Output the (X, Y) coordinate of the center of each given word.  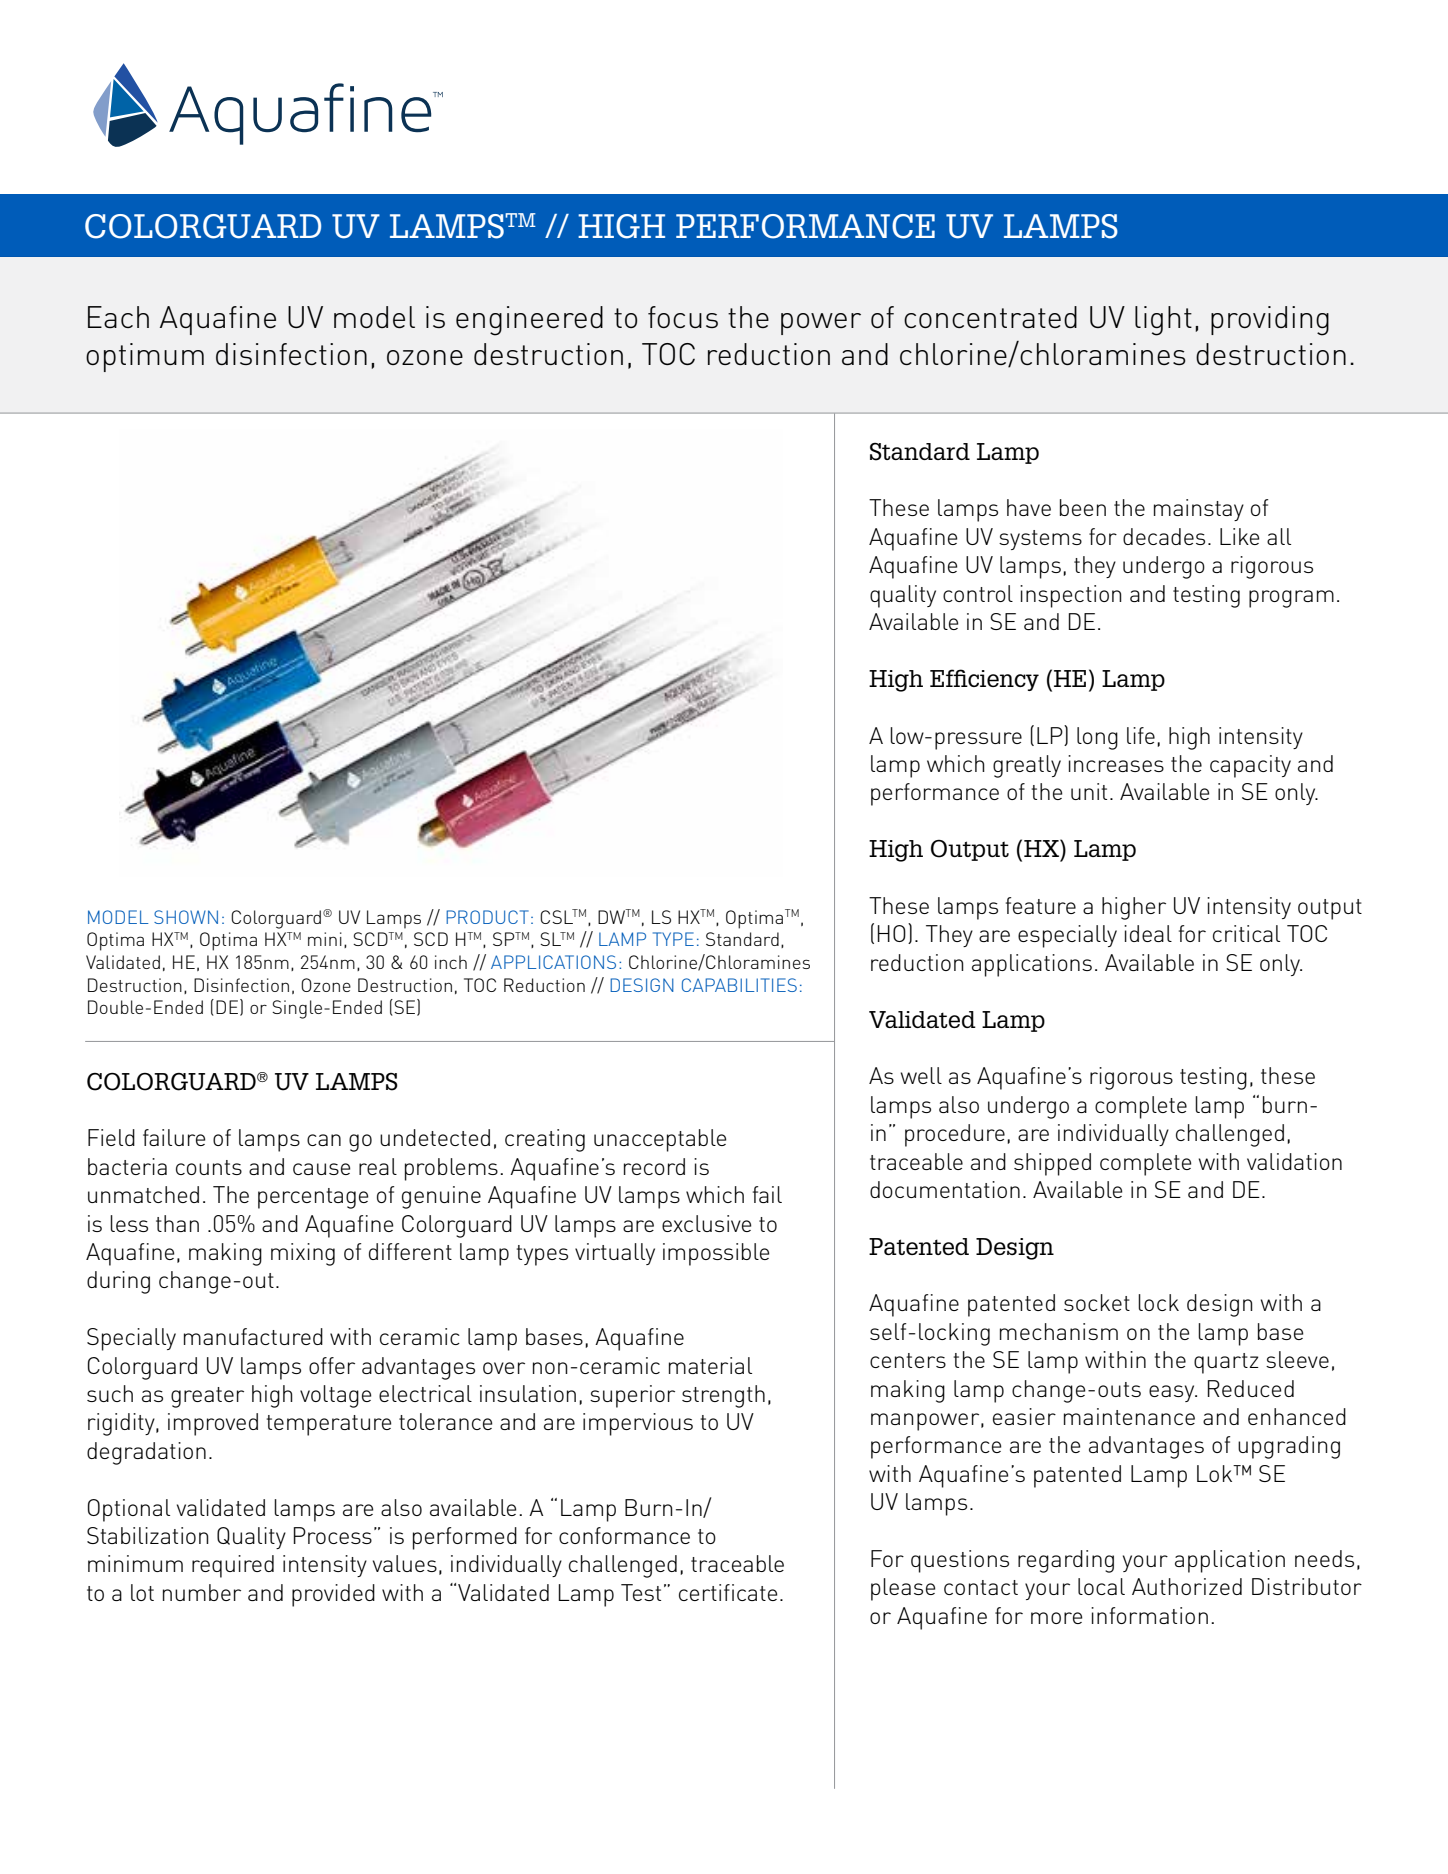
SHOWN (186, 917)
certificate (728, 1592)
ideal (1148, 933)
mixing (303, 1254)
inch (451, 962)
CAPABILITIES (739, 985)
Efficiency (984, 680)
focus (683, 317)
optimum (145, 357)
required (233, 1566)
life (1141, 735)
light (1163, 321)
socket (1097, 1302)
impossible (716, 1254)
